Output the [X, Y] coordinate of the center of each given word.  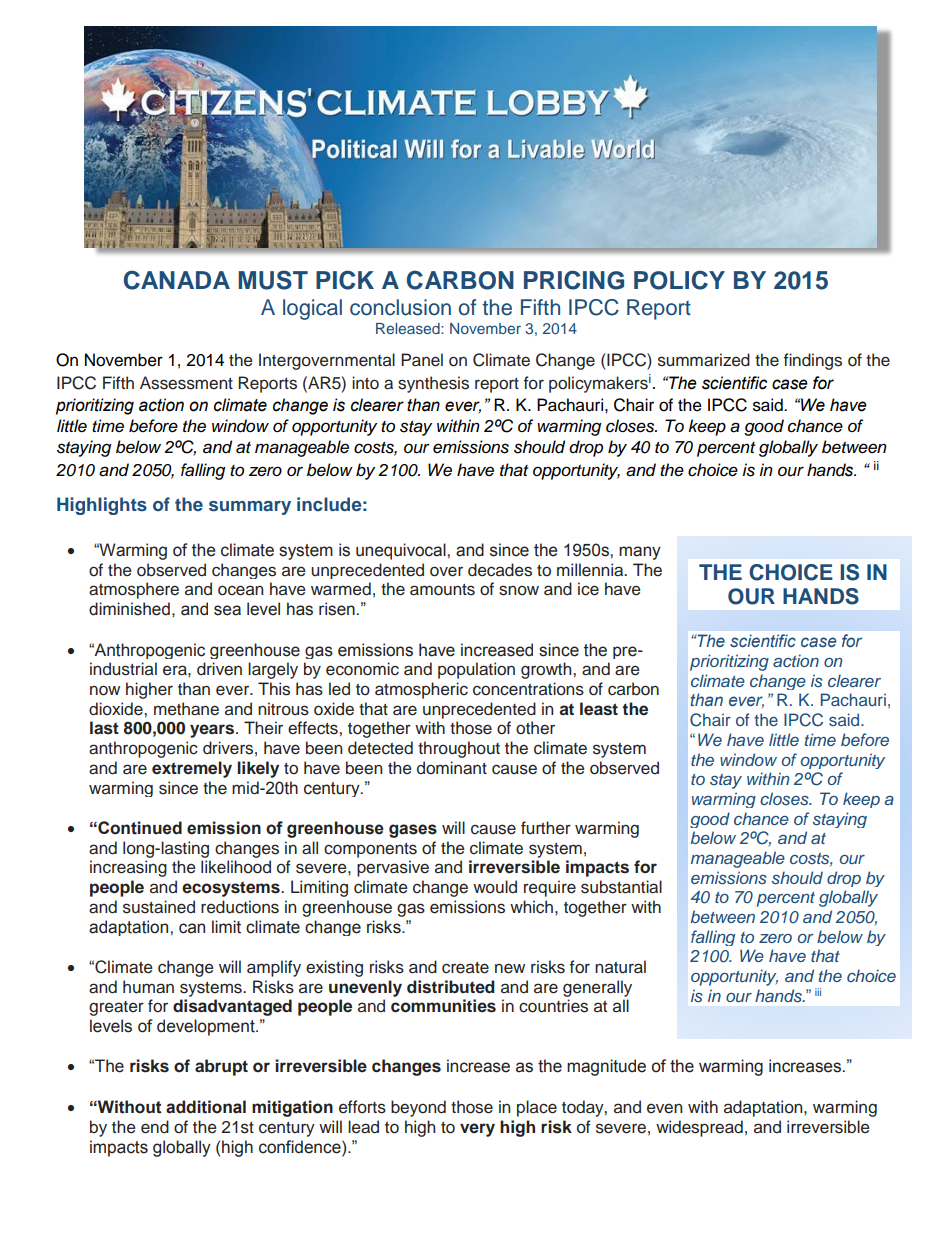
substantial [621, 887]
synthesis [433, 384]
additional [206, 1107]
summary [250, 508]
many [640, 553]
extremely [192, 769]
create [465, 968]
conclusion [400, 307]
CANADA [177, 280]
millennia [591, 570]
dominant [452, 768]
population [476, 670]
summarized [704, 360]
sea [227, 610]
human [148, 987]
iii [818, 992]
